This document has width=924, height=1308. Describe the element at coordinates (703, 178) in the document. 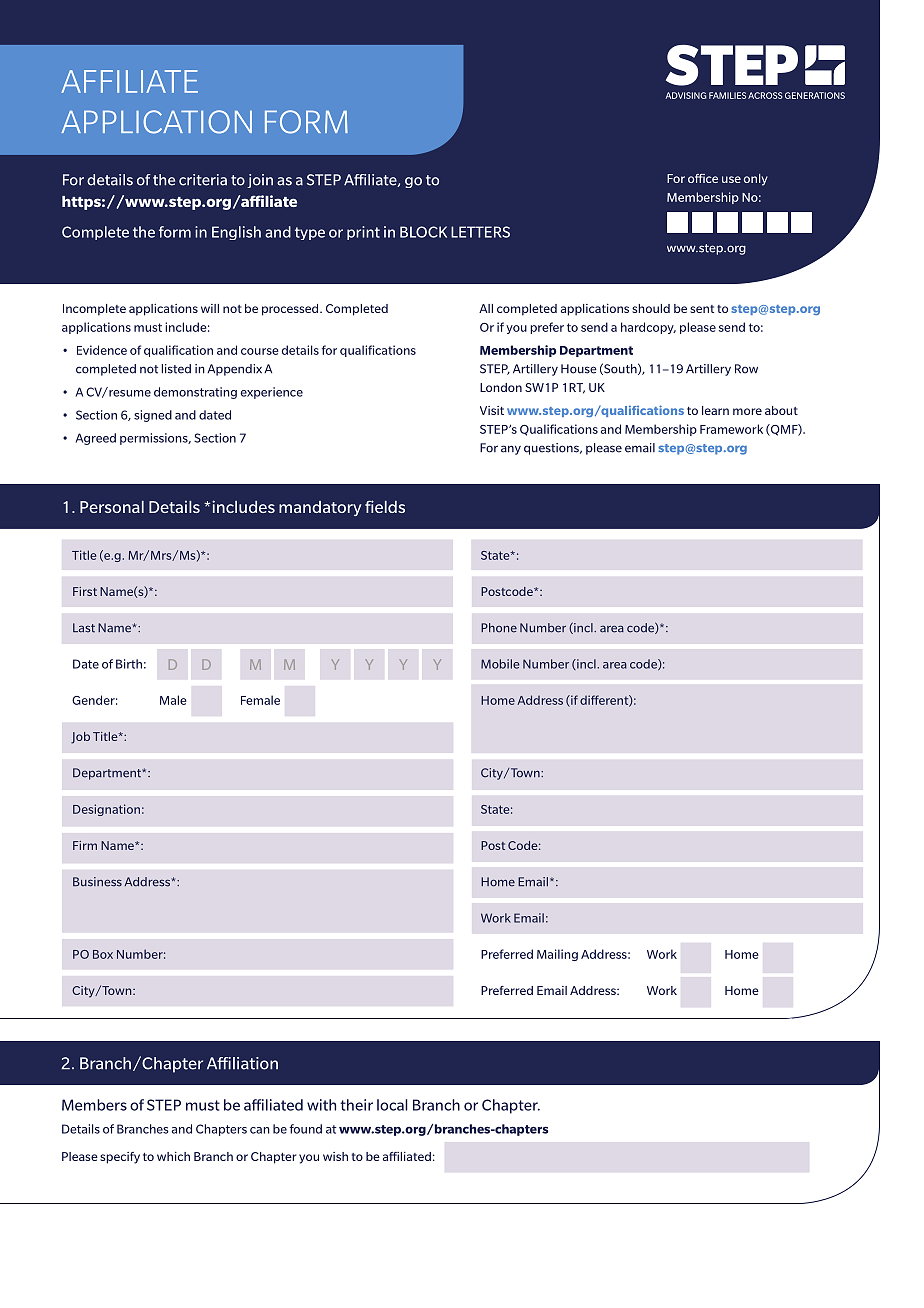

I see `office` at that location.
